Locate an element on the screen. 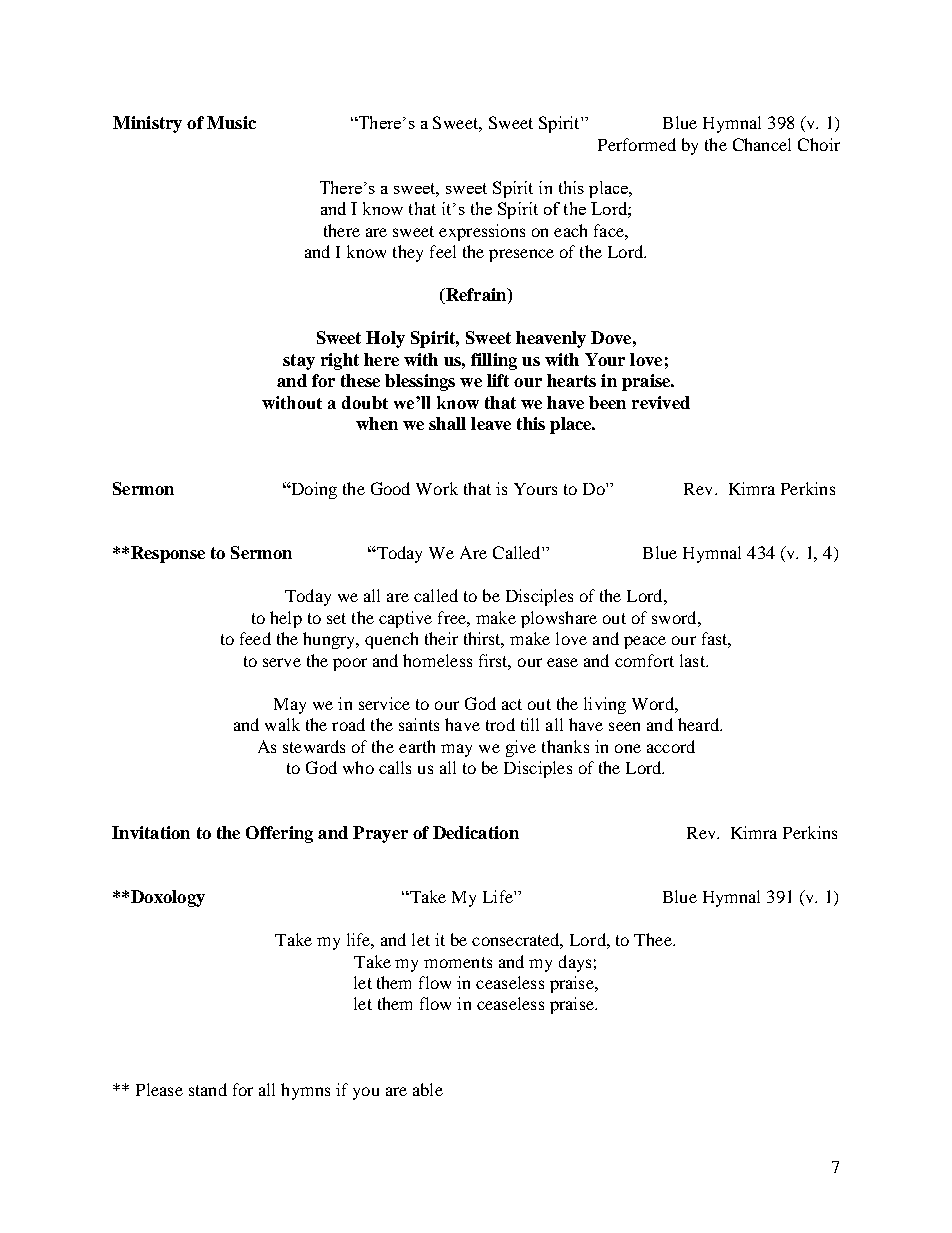 The width and height of the screenshot is (952, 1233). act is located at coordinates (512, 704).
